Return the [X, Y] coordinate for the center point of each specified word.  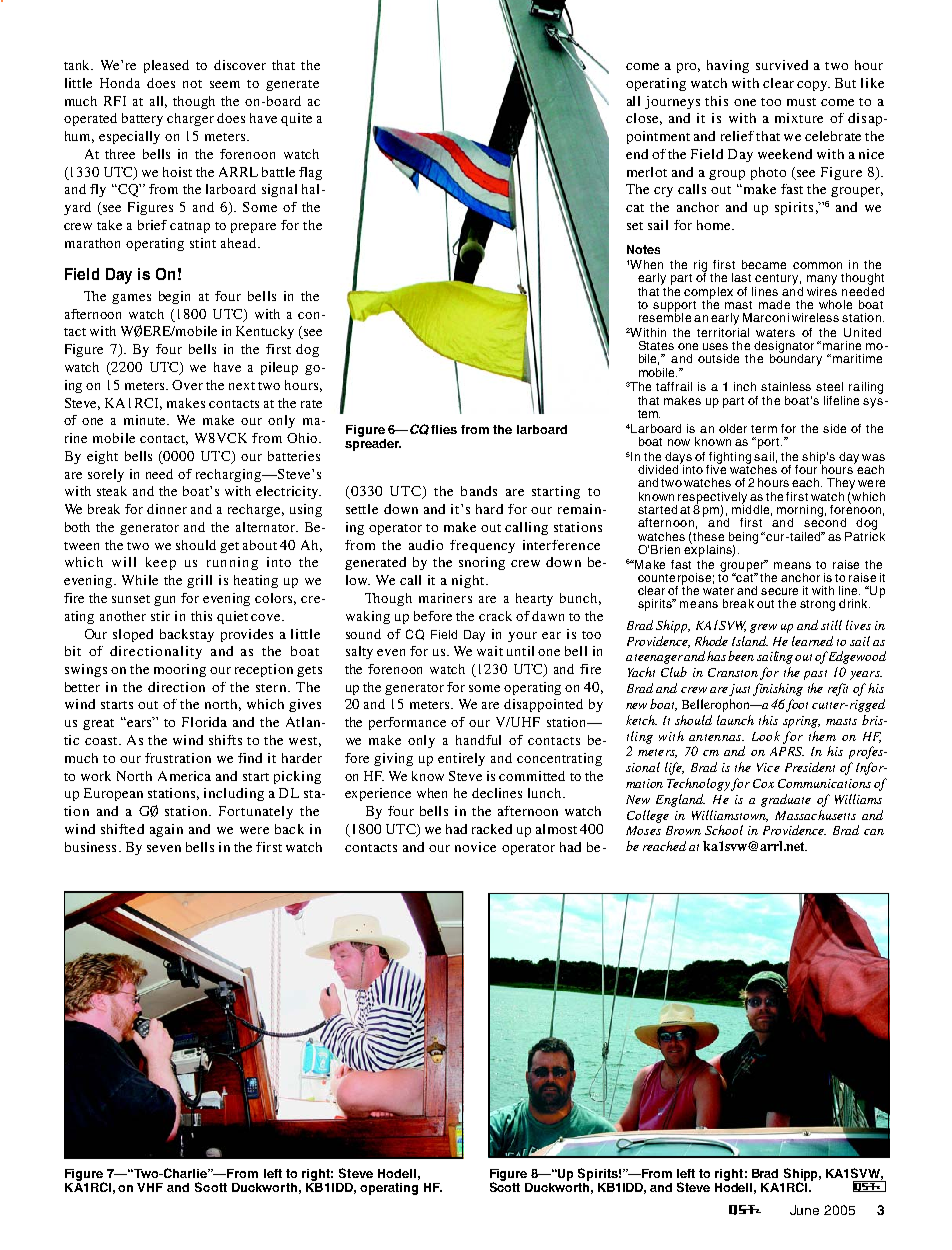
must [801, 102]
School [724, 830]
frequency [482, 546]
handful [478, 740]
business [90, 847]
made [774, 304]
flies [444, 429]
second [825, 521]
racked [492, 829]
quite [296, 119]
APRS [787, 751]
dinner [167, 509]
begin [174, 297]
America [184, 776]
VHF [150, 1187]
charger [190, 119]
